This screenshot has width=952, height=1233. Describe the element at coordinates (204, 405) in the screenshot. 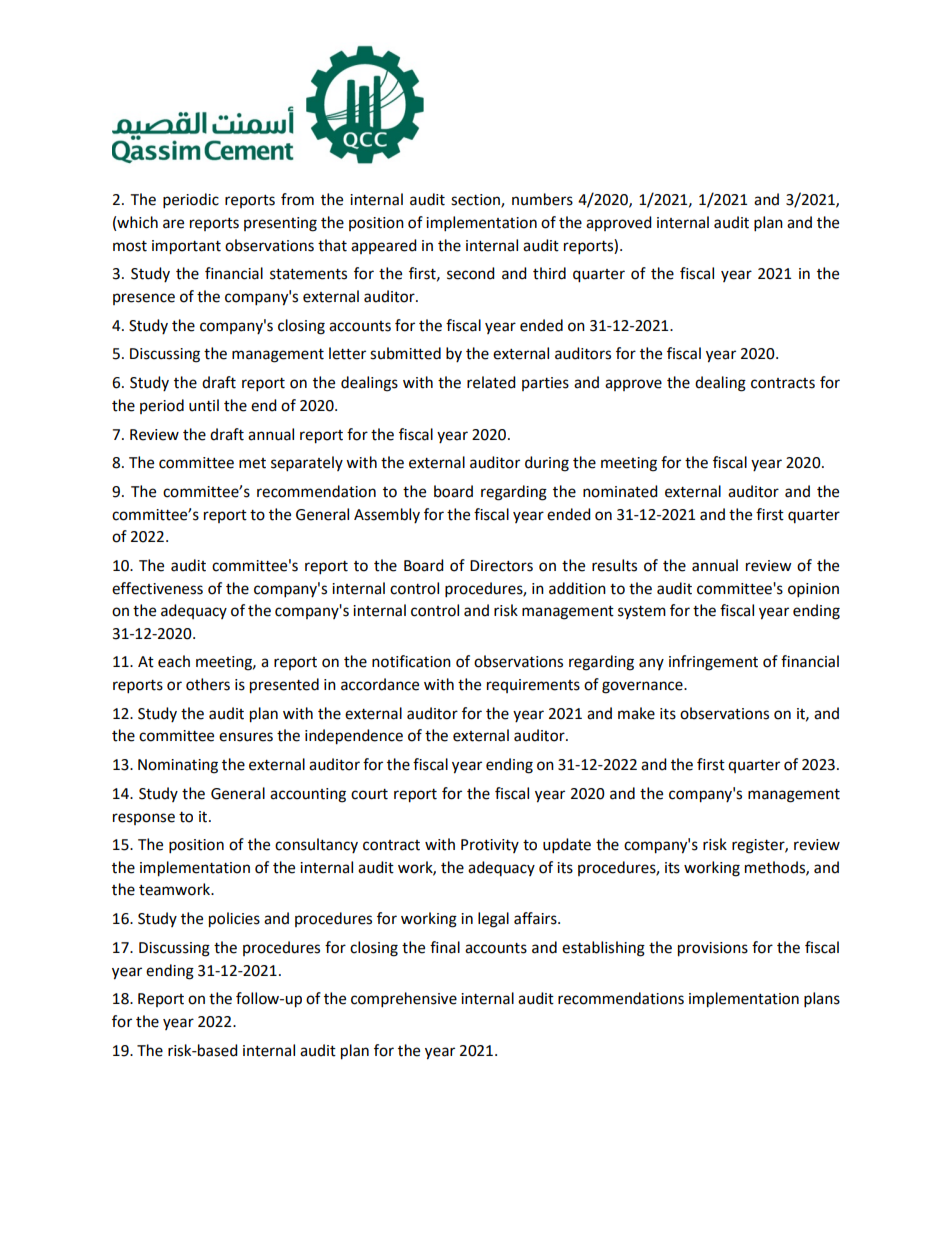

I see `until` at that location.
